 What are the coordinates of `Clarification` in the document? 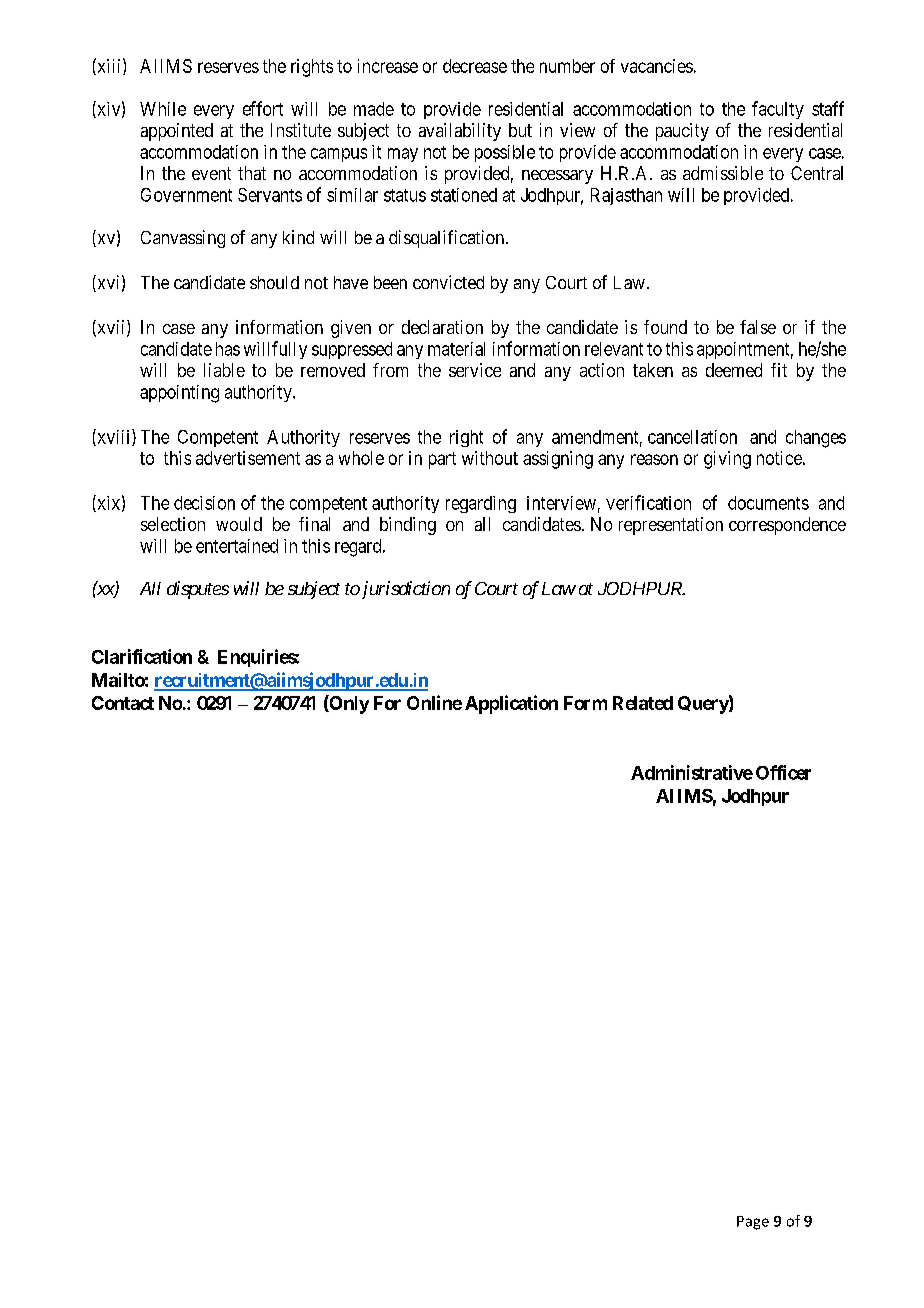 It's located at (142, 656).
